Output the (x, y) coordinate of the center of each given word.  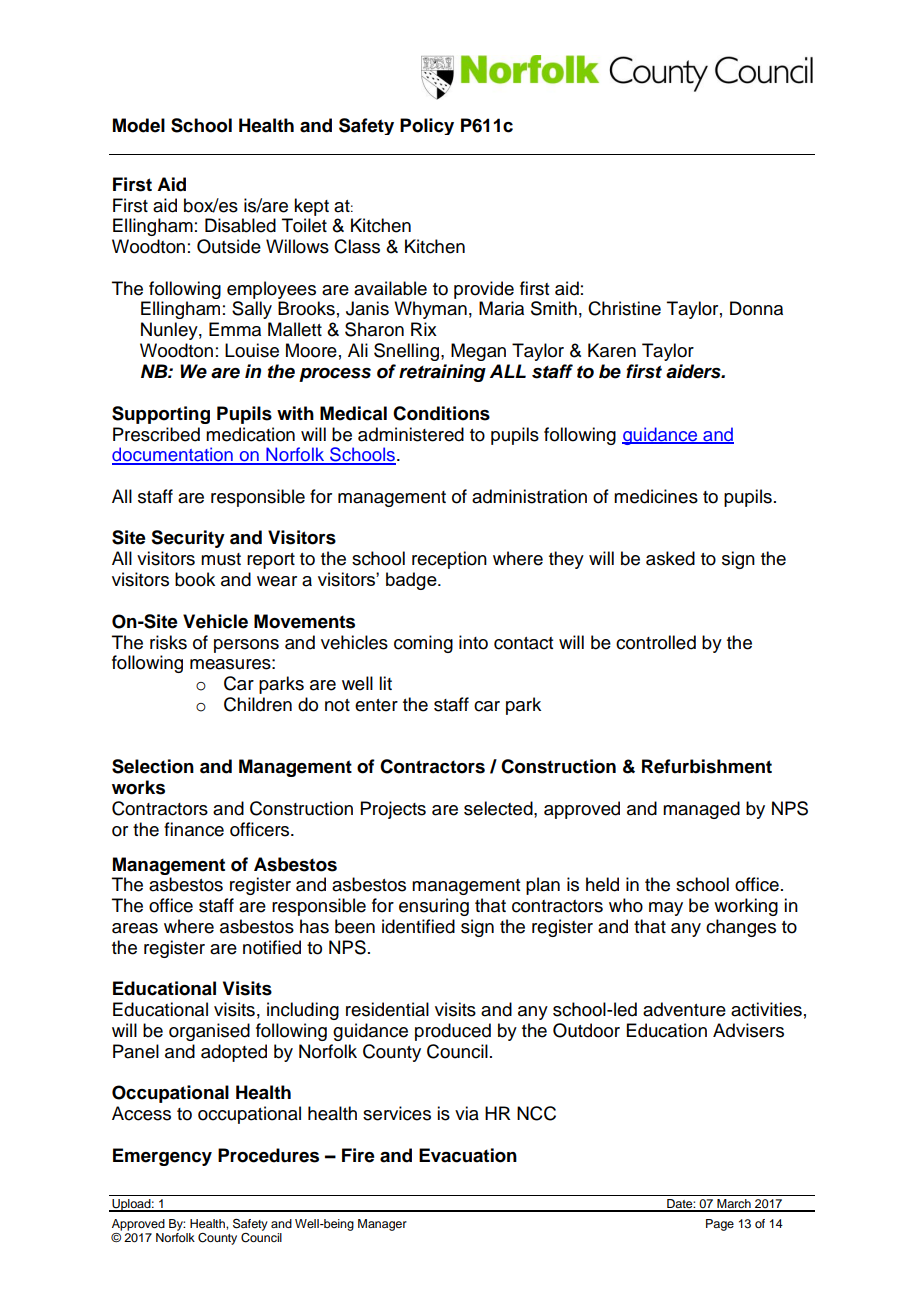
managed (701, 810)
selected (499, 808)
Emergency (162, 1157)
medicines (656, 496)
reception (449, 560)
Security (188, 539)
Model (139, 125)
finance (194, 829)
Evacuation (468, 1155)
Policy (427, 126)
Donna (756, 308)
